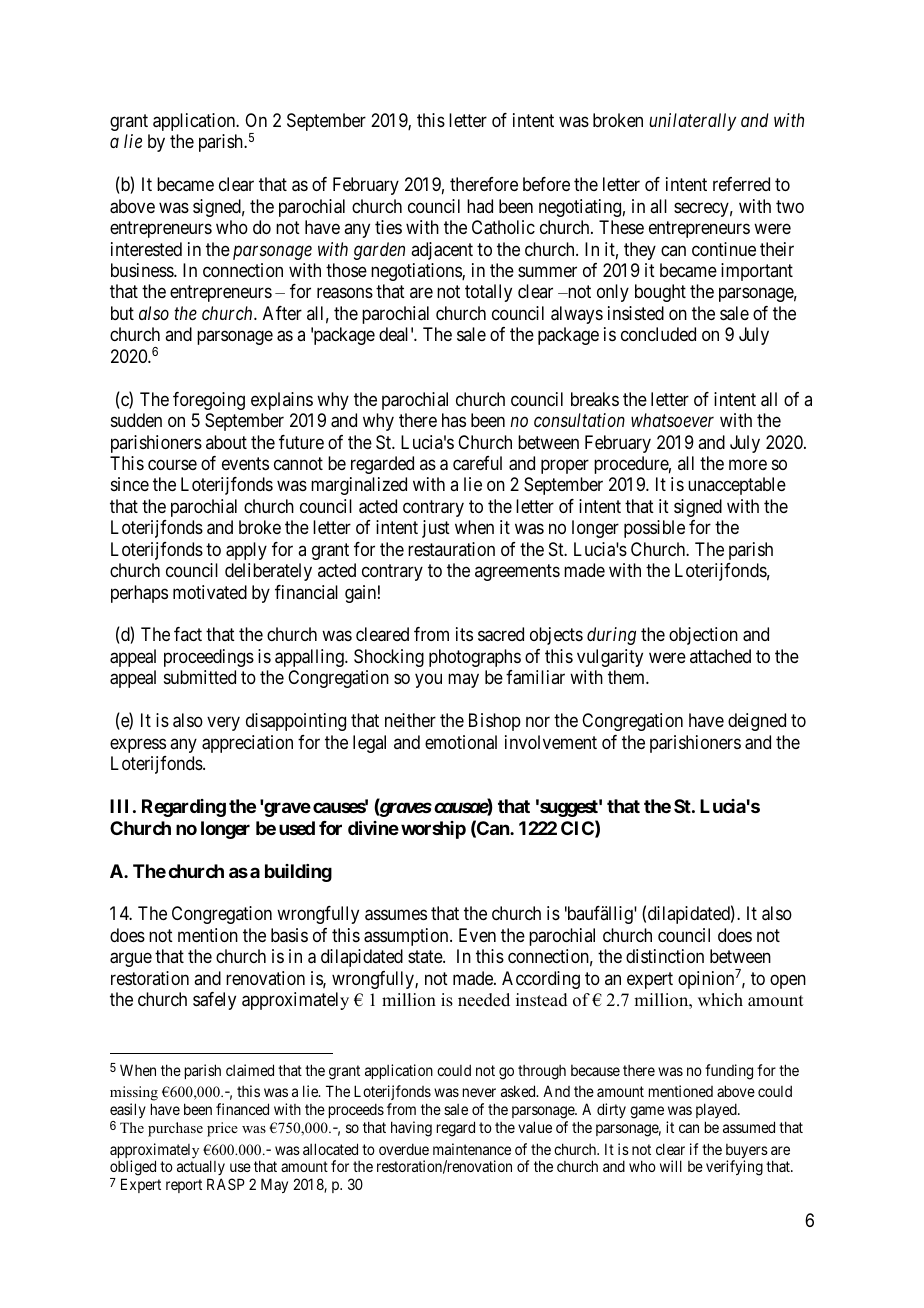 The image size is (924, 1308). Describe the element at coordinates (146, 249) in the image. I see `interested` at that location.
